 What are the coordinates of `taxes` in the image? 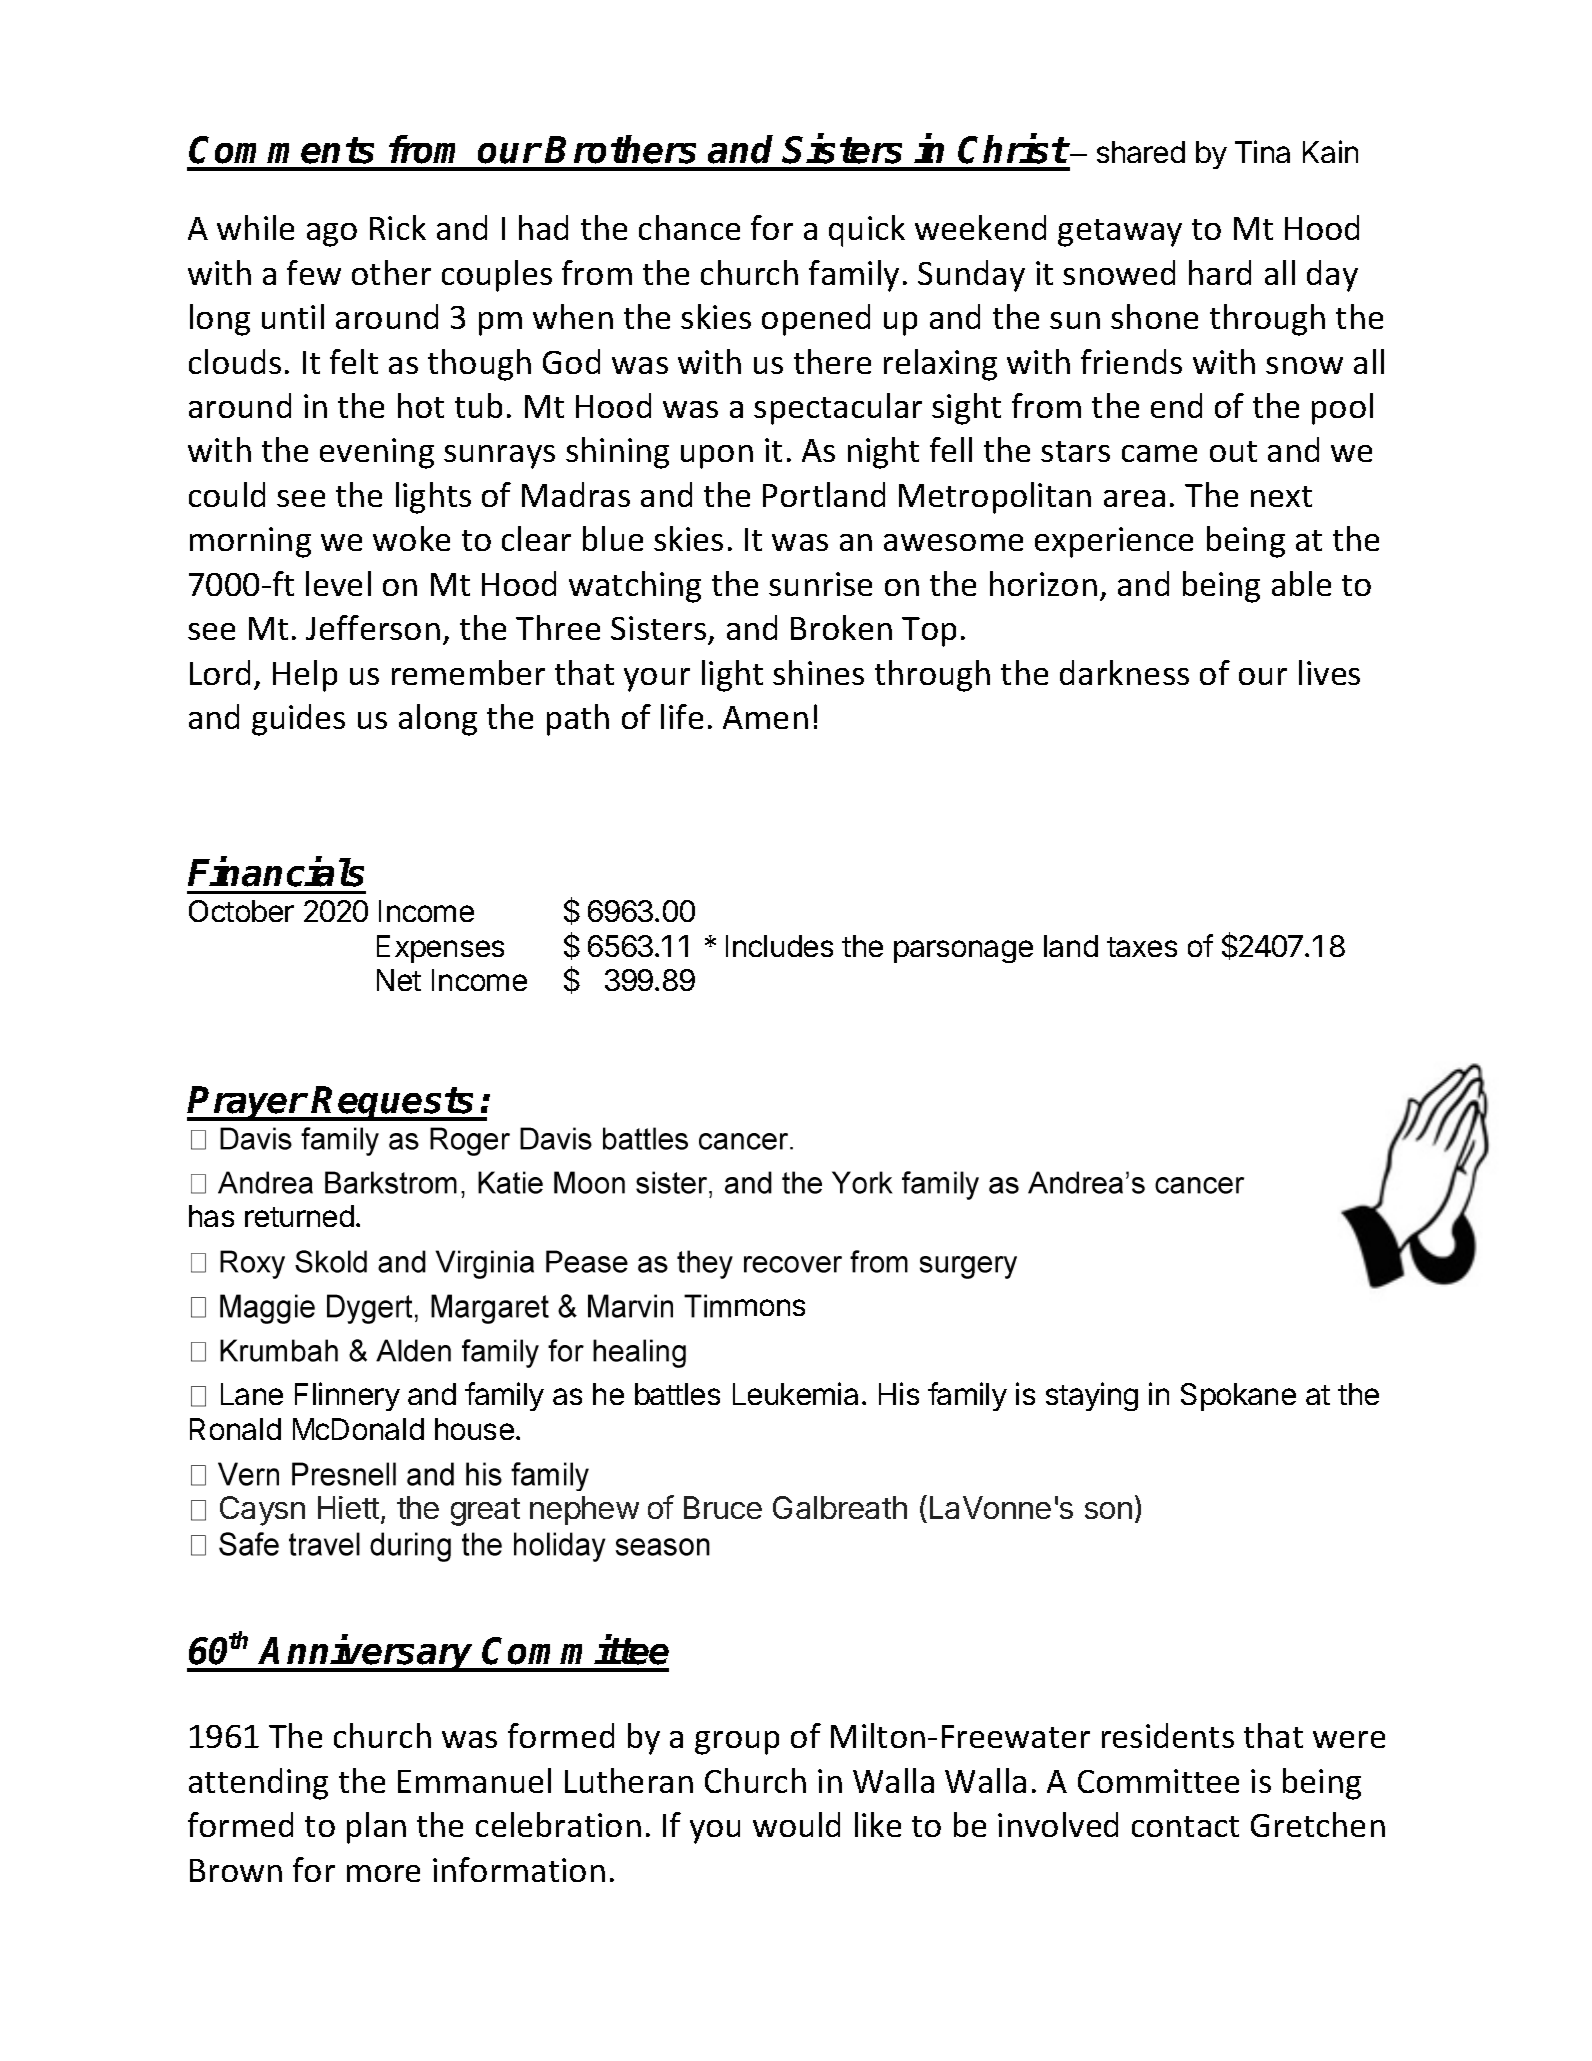 It's located at (1142, 947).
